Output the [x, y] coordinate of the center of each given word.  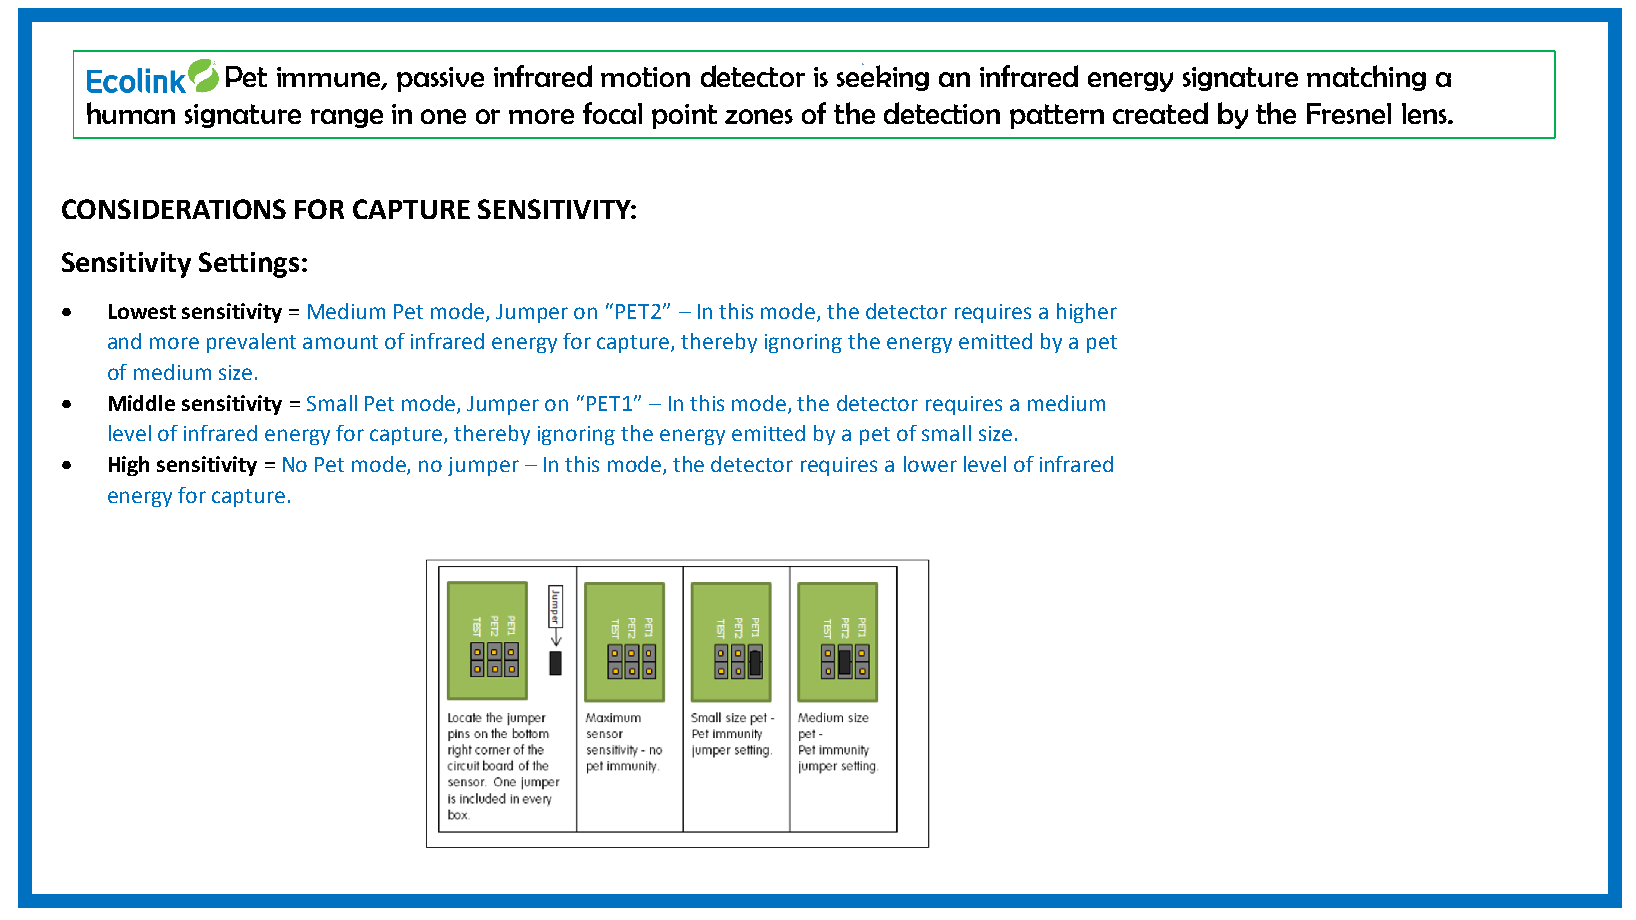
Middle [142, 403]
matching [1366, 78]
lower [930, 464]
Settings [249, 265]
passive [440, 79]
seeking [883, 77]
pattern [1057, 116]
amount [340, 342]
